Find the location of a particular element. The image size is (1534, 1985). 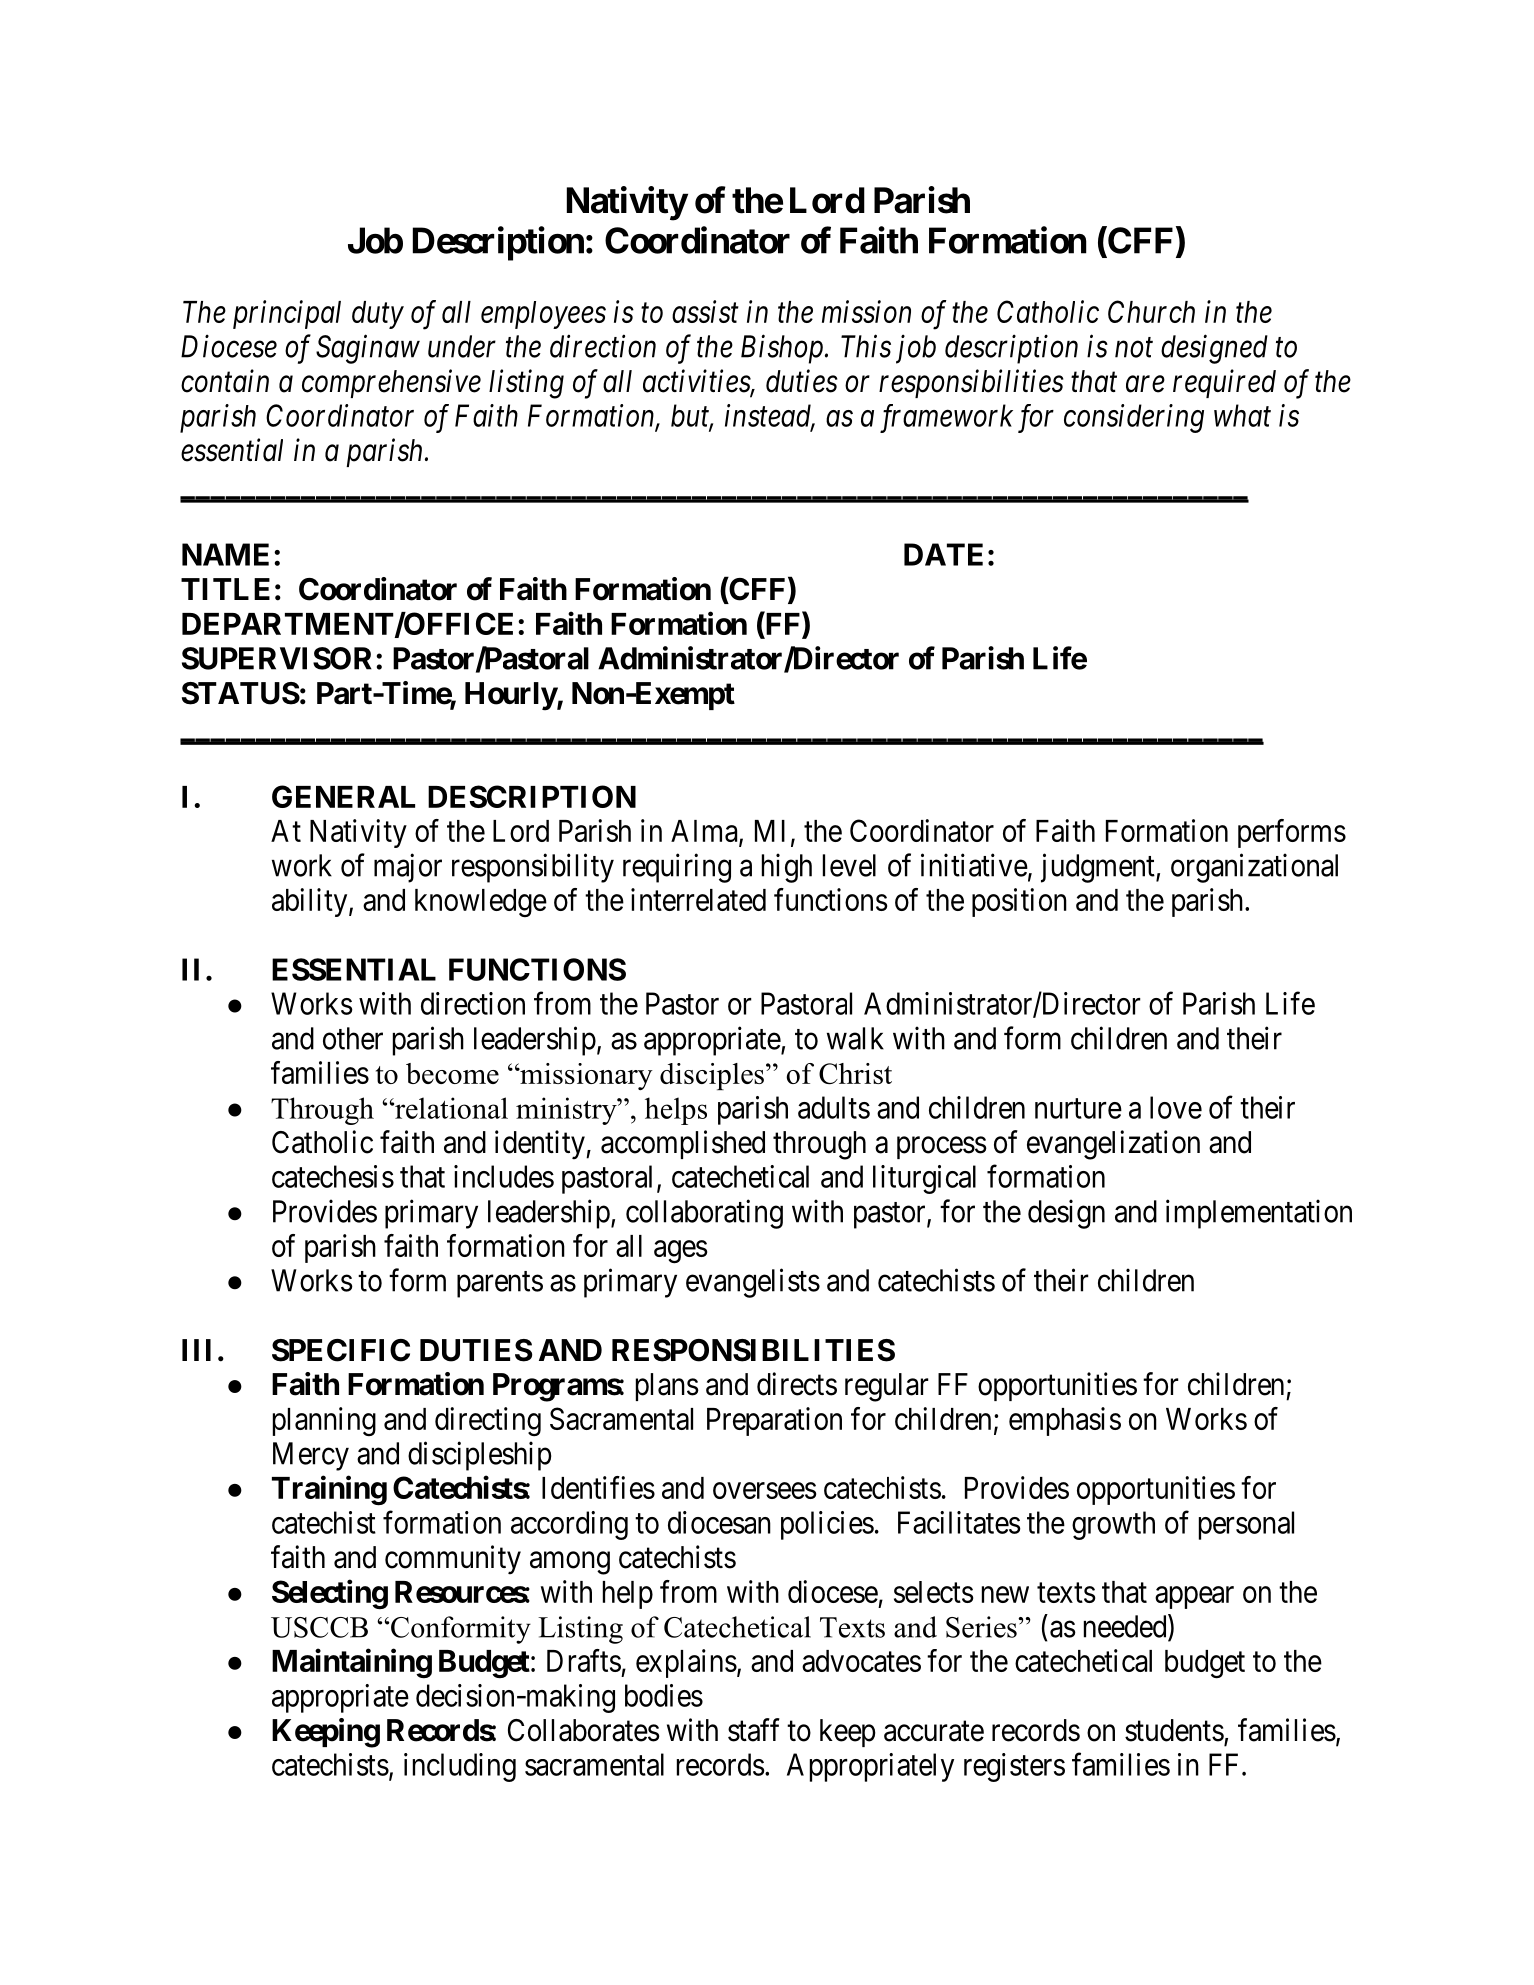

evangelists is located at coordinates (753, 1283).
